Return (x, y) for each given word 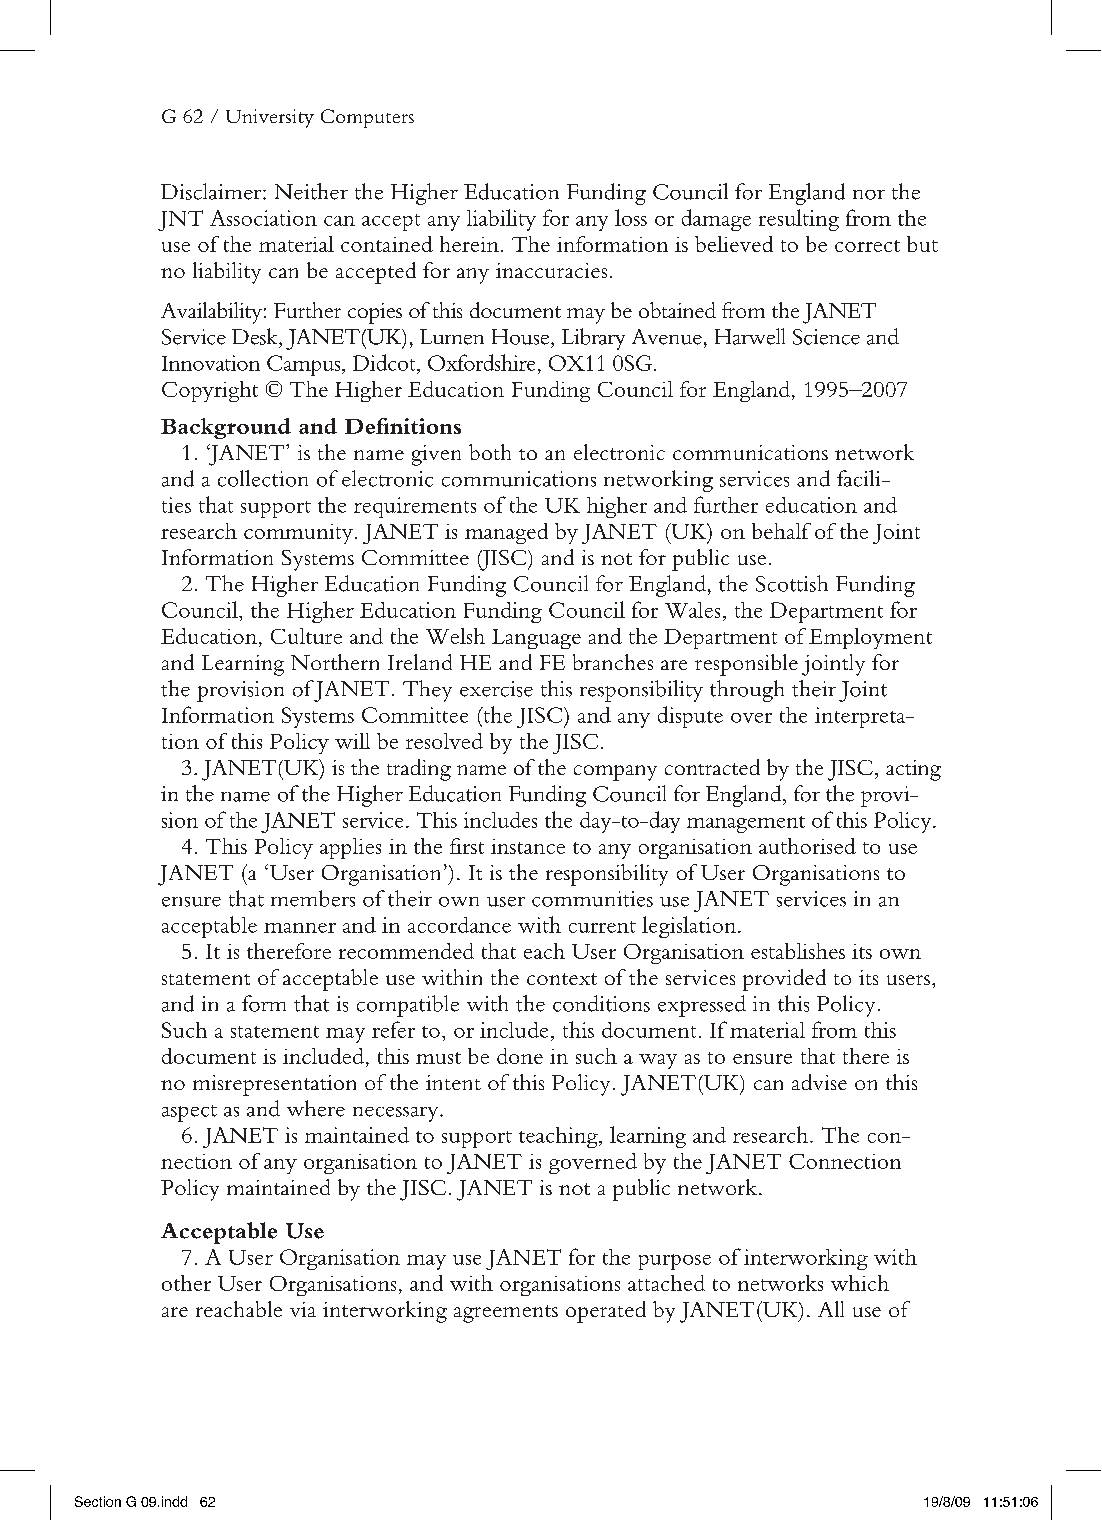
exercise (496, 689)
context (562, 979)
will (352, 741)
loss (631, 217)
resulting (799, 220)
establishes (798, 951)
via (303, 1309)
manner (300, 928)
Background (226, 428)
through (747, 691)
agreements (506, 1314)
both (490, 452)
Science (826, 337)
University (270, 118)
